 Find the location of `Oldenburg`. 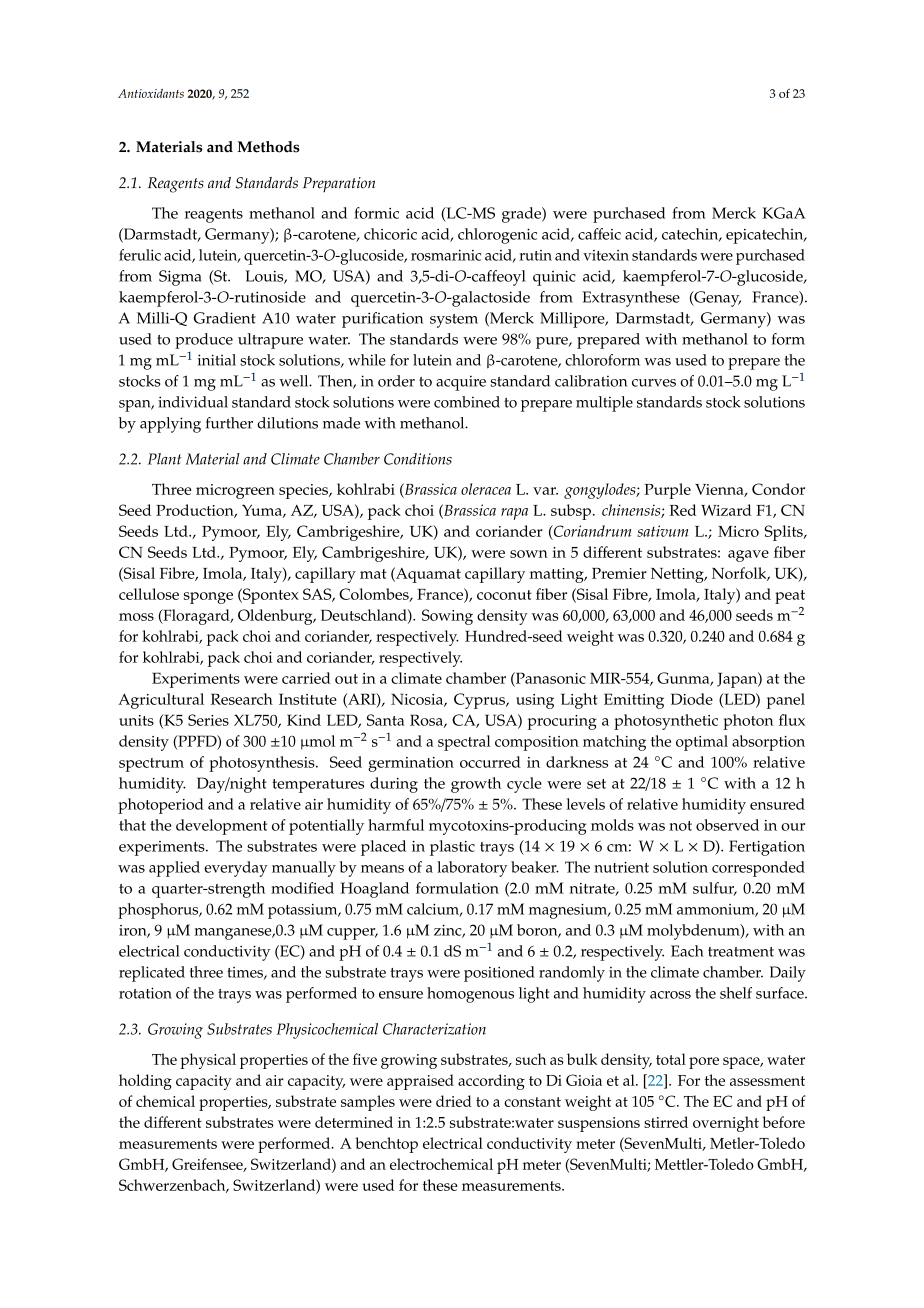

Oldenburg is located at coordinates (276, 617).
